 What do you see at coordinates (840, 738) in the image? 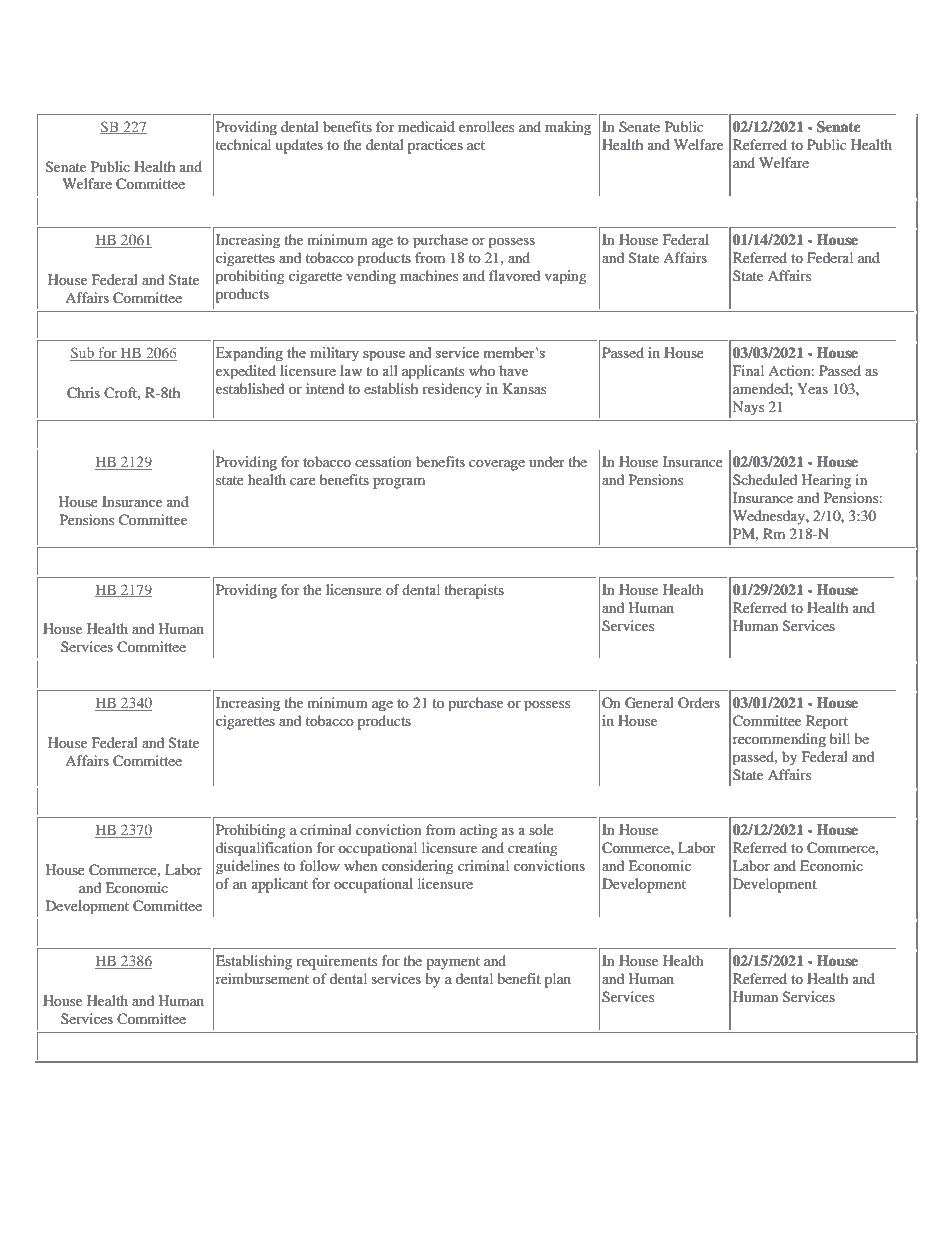
I see `bill` at bounding box center [840, 738].
